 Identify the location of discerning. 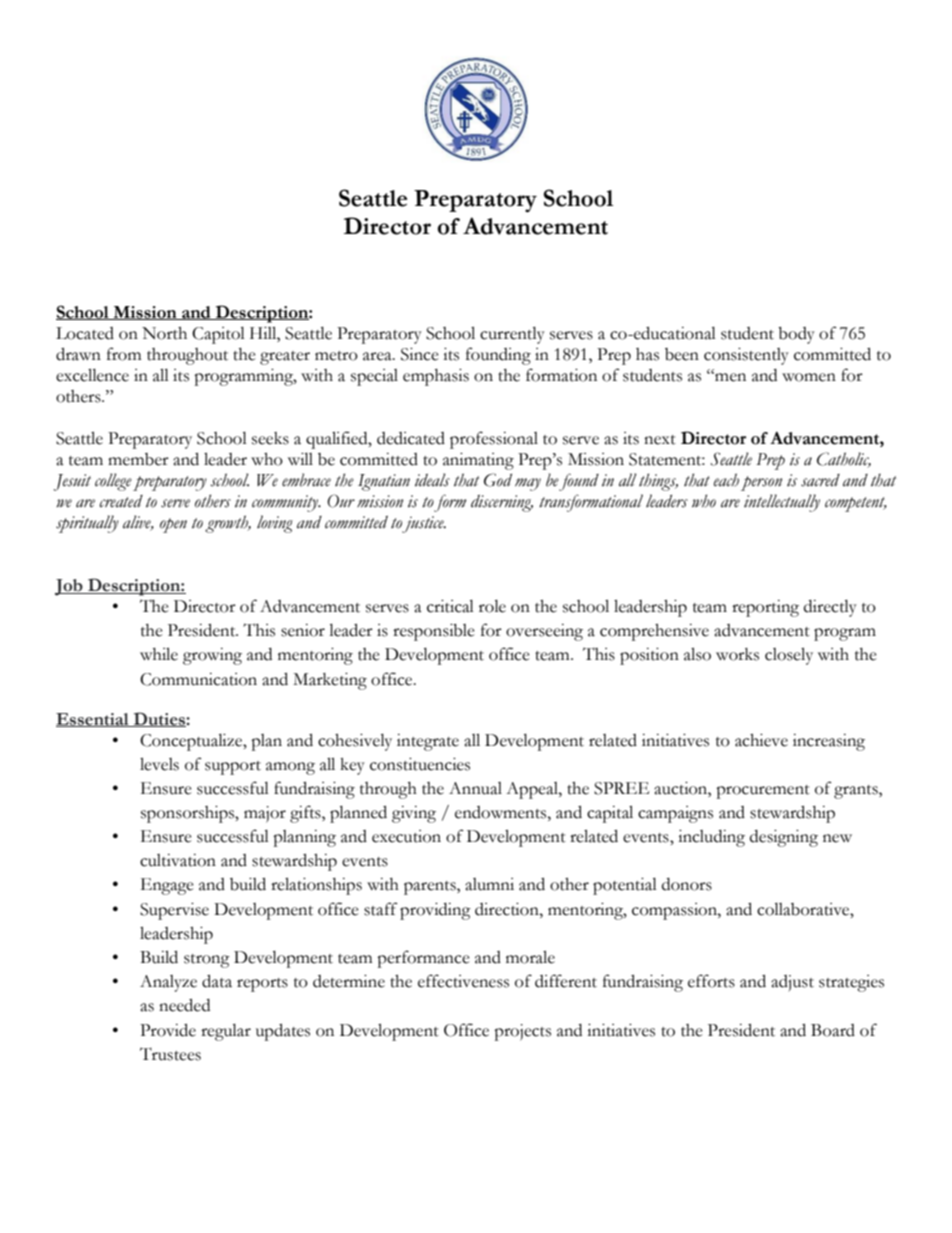
(502, 503).
